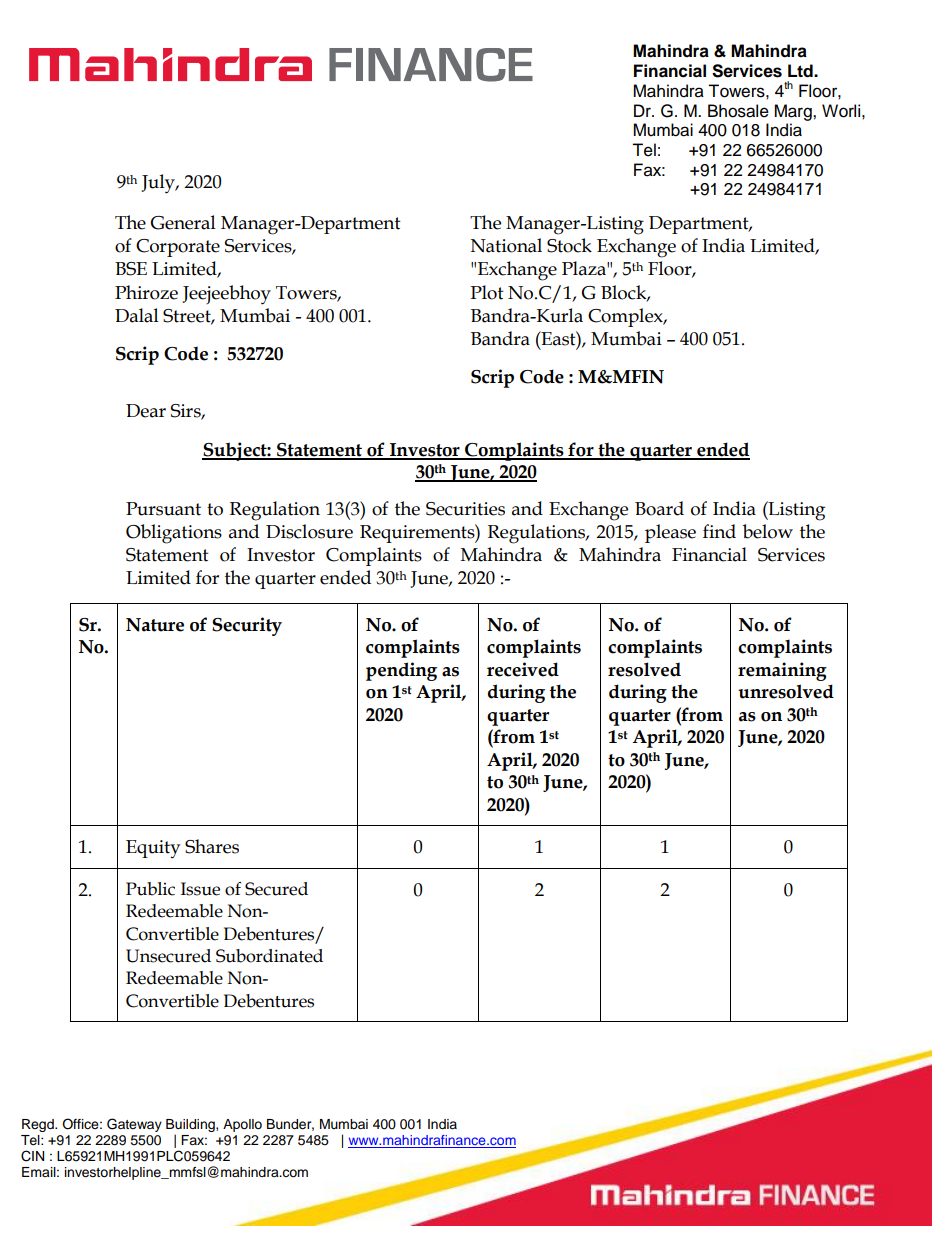  What do you see at coordinates (153, 849) in the document?
I see `Equity` at bounding box center [153, 849].
